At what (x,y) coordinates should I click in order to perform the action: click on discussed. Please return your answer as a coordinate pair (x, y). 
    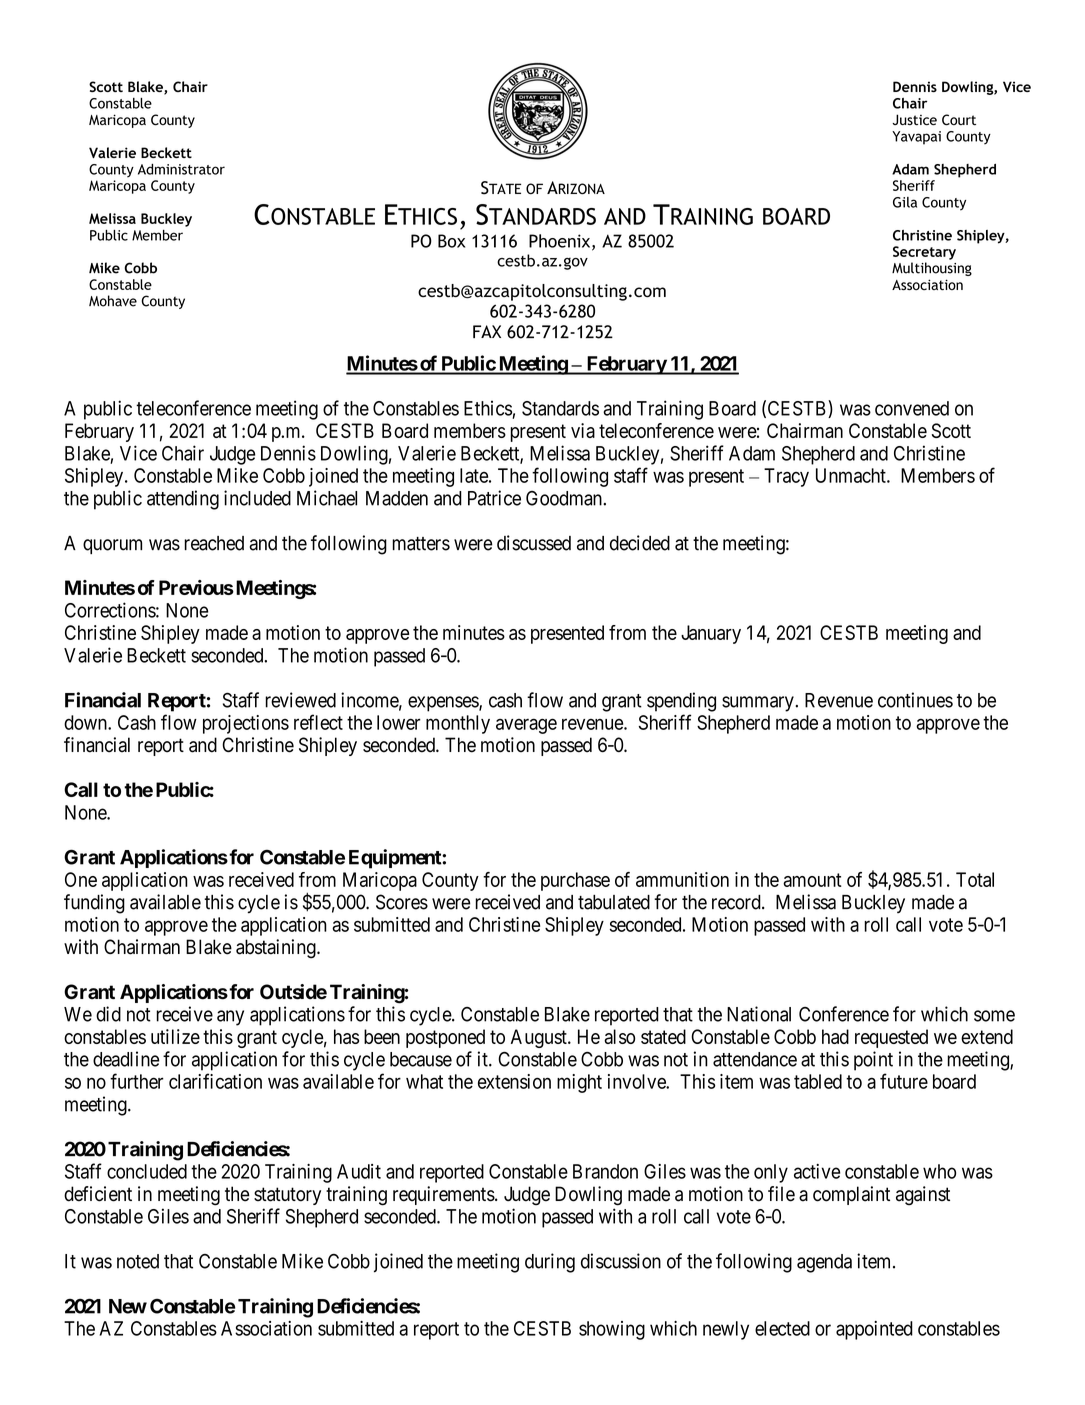
    Looking at the image, I should click on (534, 543).
